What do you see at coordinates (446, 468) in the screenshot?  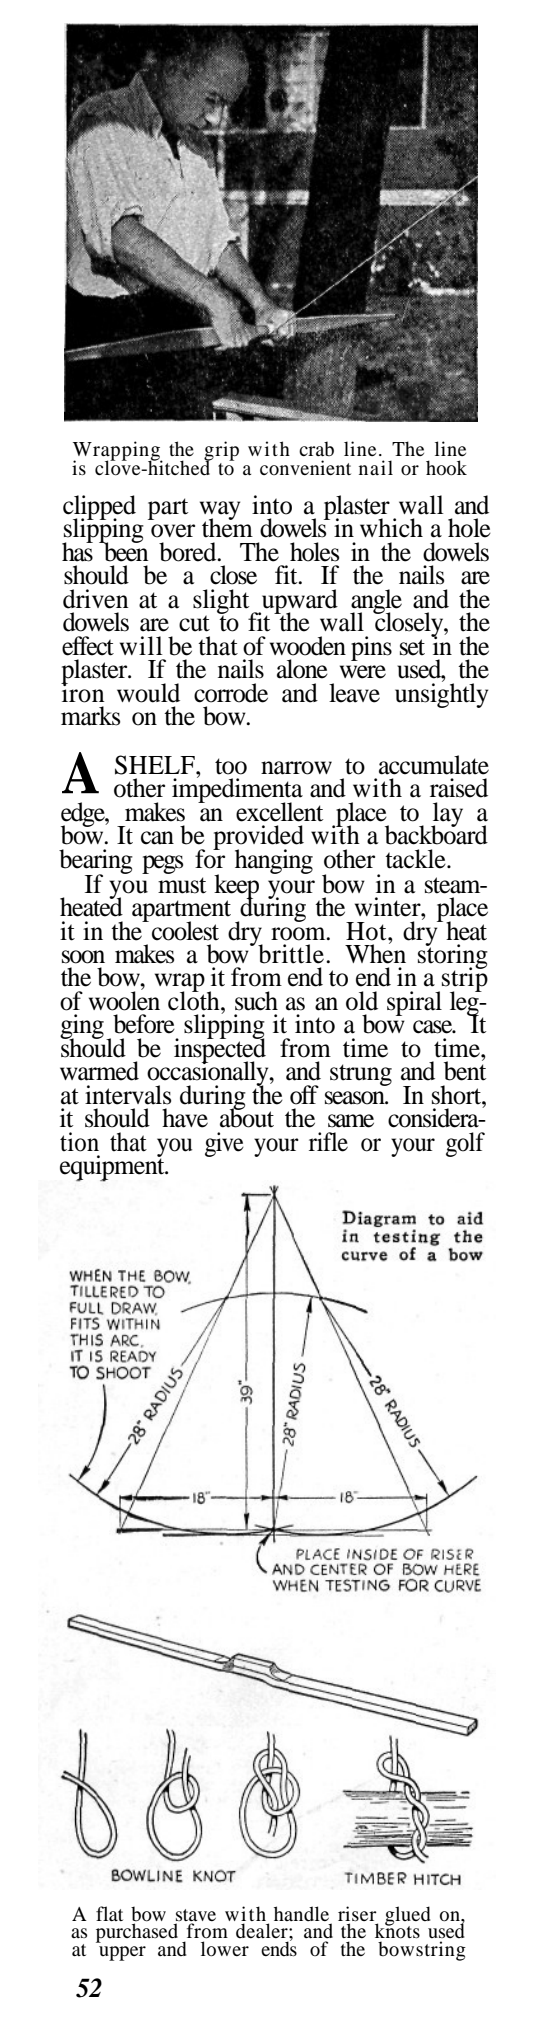 I see `hook` at bounding box center [446, 468].
